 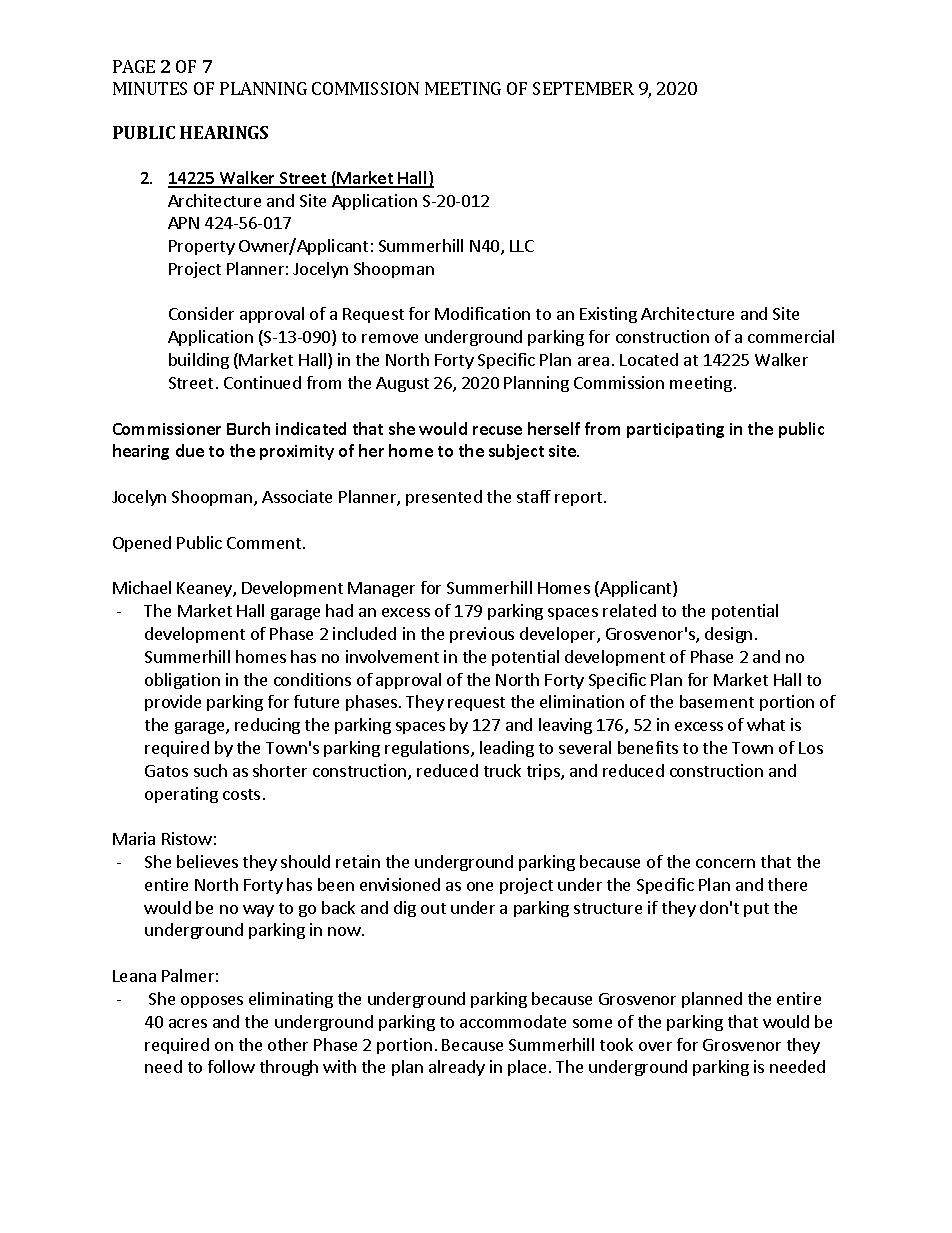 I want to click on recuse, so click(x=497, y=430).
